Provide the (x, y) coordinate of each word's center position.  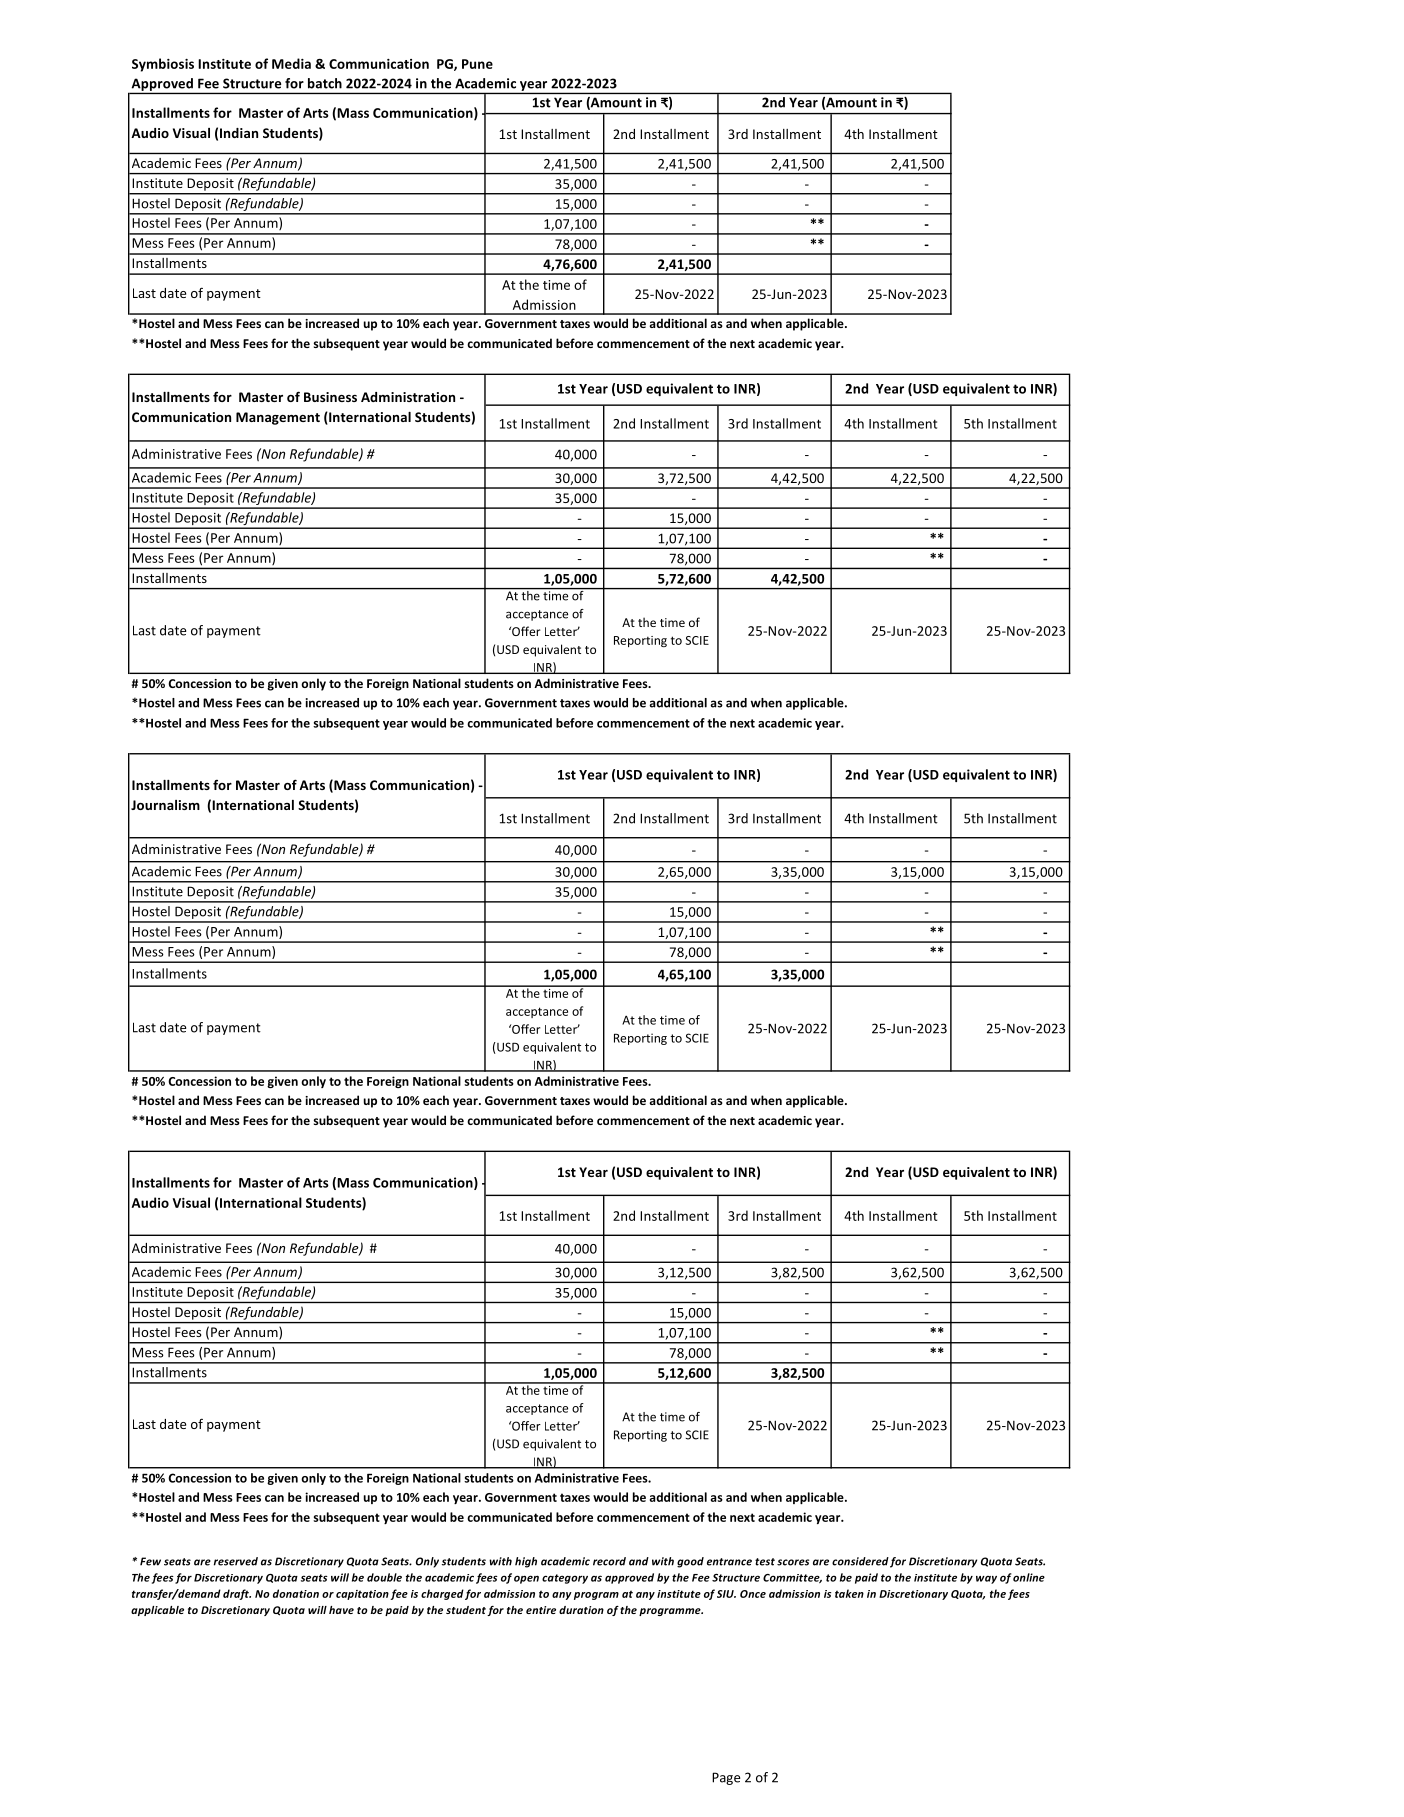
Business (330, 397)
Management (278, 418)
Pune (477, 64)
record (609, 1561)
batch (325, 83)
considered (860, 1561)
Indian (239, 133)
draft (237, 1594)
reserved (236, 1561)
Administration (408, 397)
